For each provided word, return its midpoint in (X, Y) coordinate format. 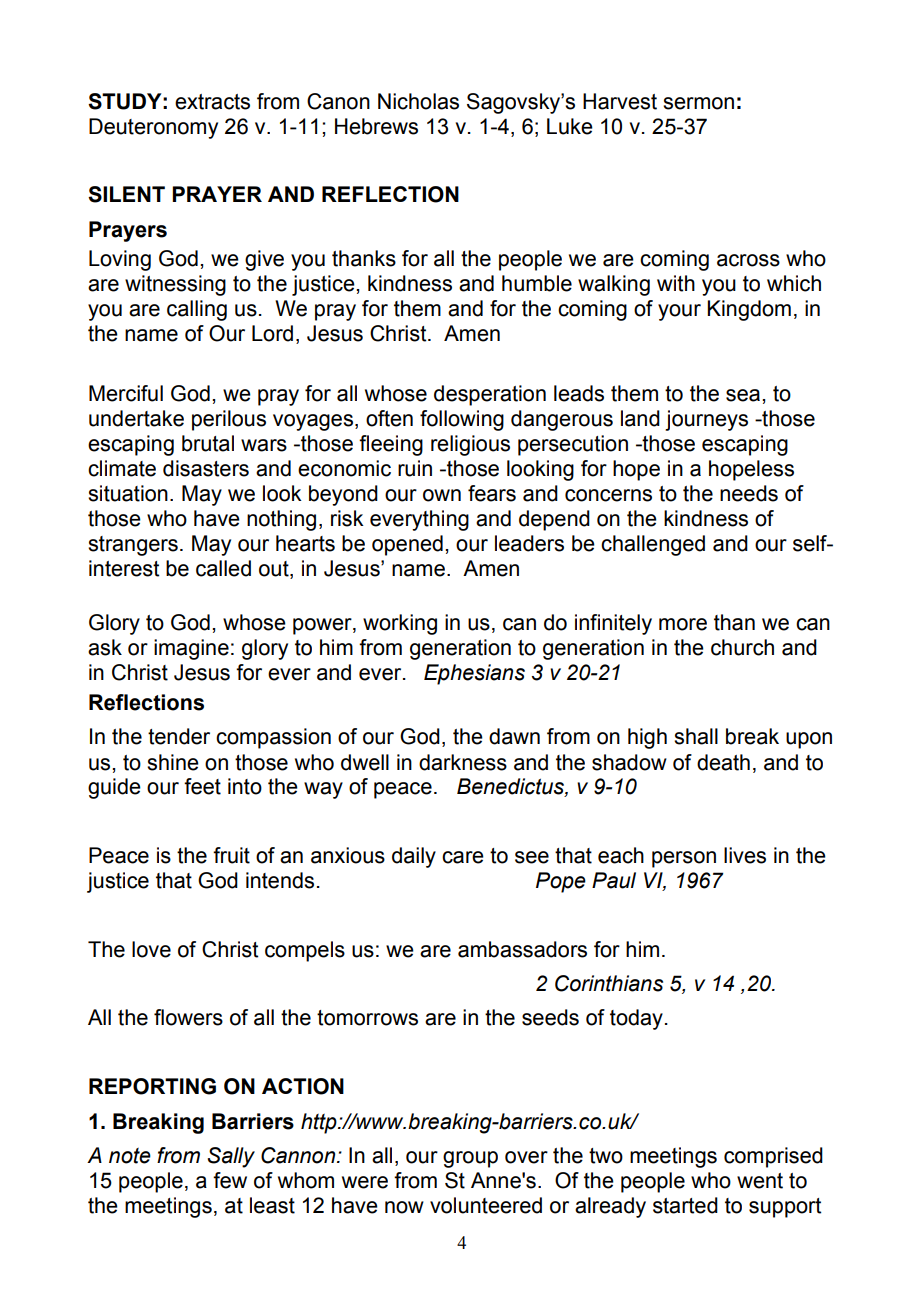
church (742, 647)
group (470, 1159)
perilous (229, 420)
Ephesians (474, 674)
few (230, 1180)
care (463, 857)
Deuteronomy (153, 128)
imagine (191, 649)
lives (745, 855)
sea (744, 395)
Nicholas (418, 101)
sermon (698, 103)
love (151, 949)
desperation (490, 395)
